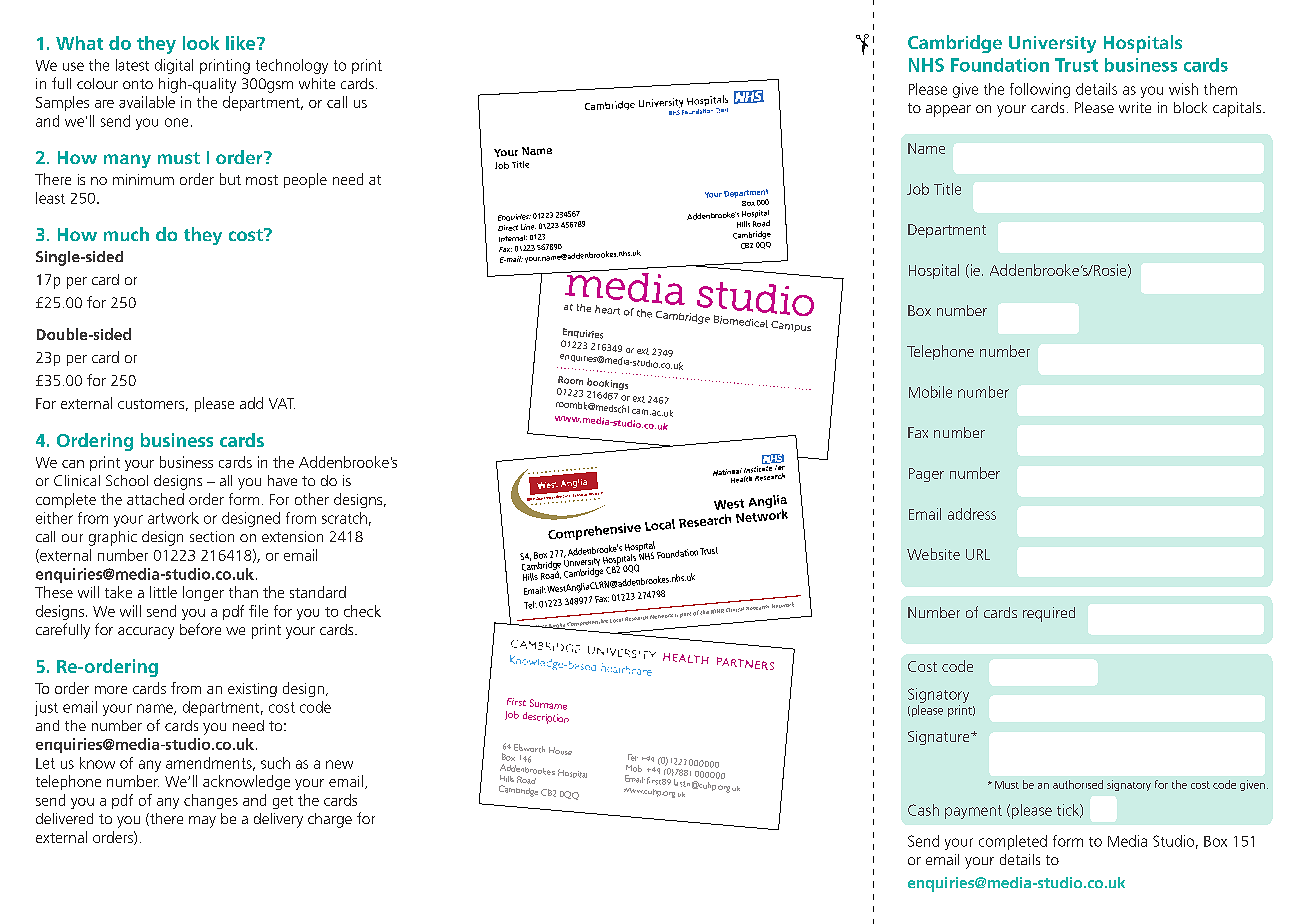  I want to click on URL, so click(978, 554).
